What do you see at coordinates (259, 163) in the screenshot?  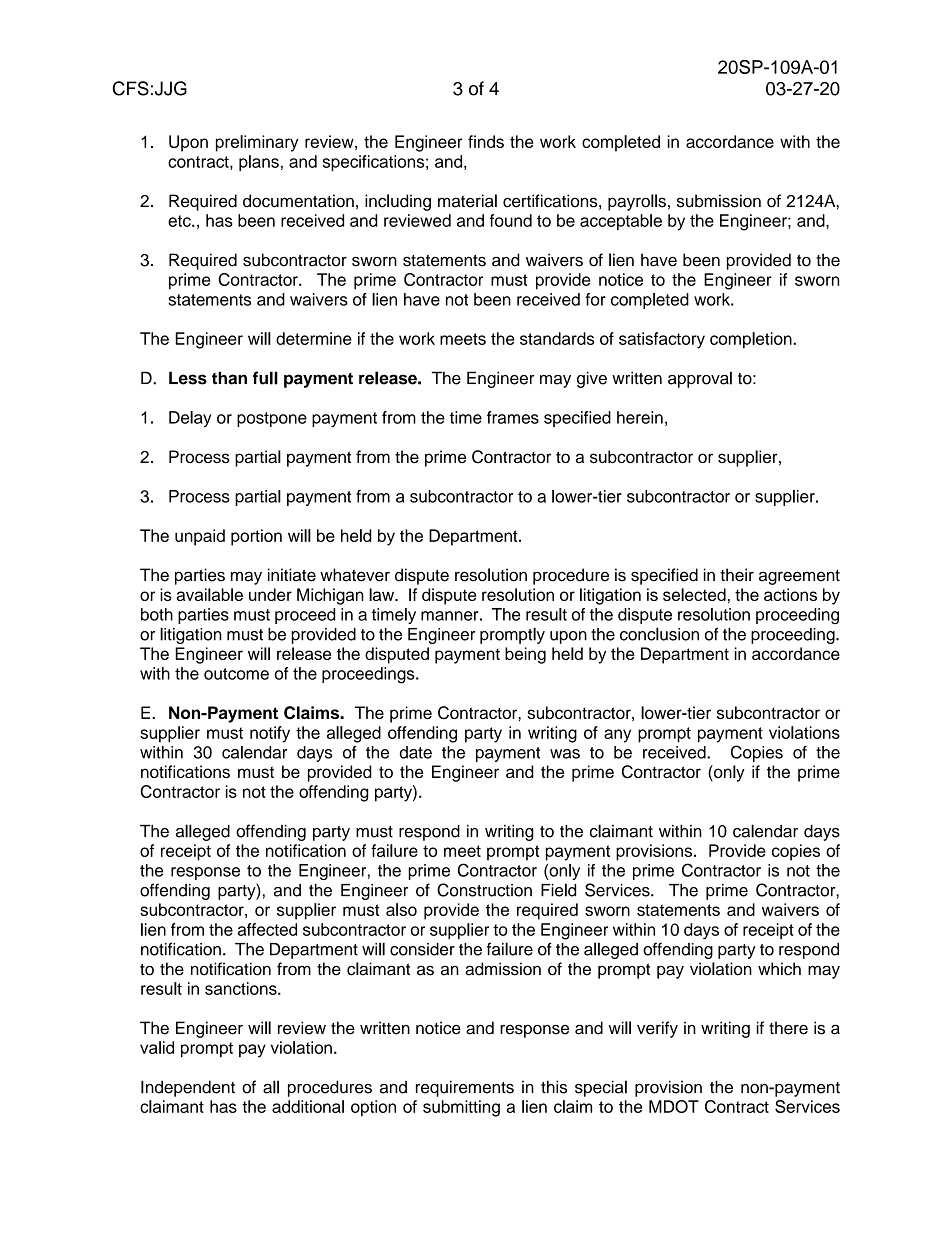 I see `plans` at bounding box center [259, 163].
